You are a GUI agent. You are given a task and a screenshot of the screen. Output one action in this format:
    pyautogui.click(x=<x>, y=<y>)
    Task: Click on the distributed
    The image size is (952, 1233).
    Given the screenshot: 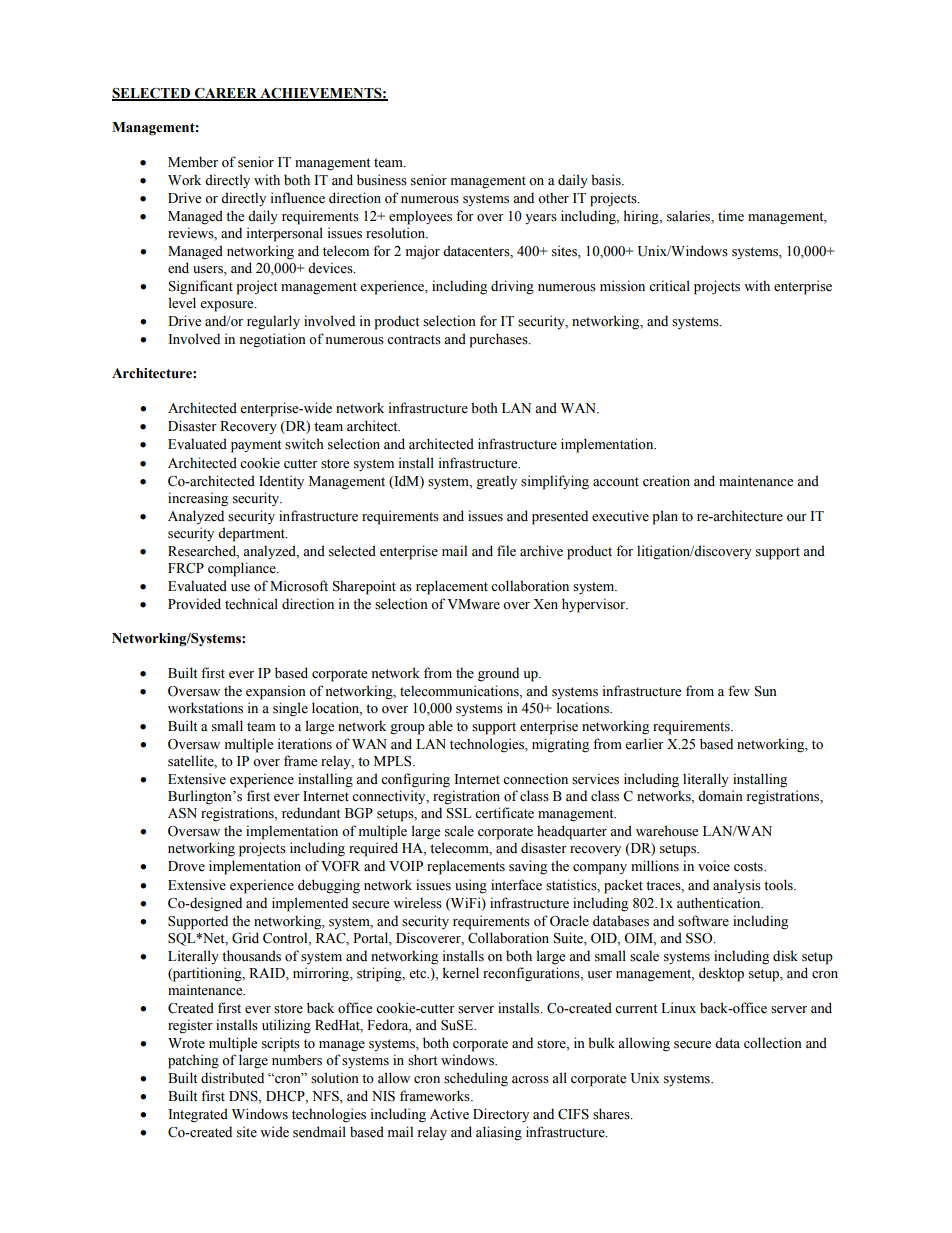 What is the action you would take?
    pyautogui.click(x=232, y=1078)
